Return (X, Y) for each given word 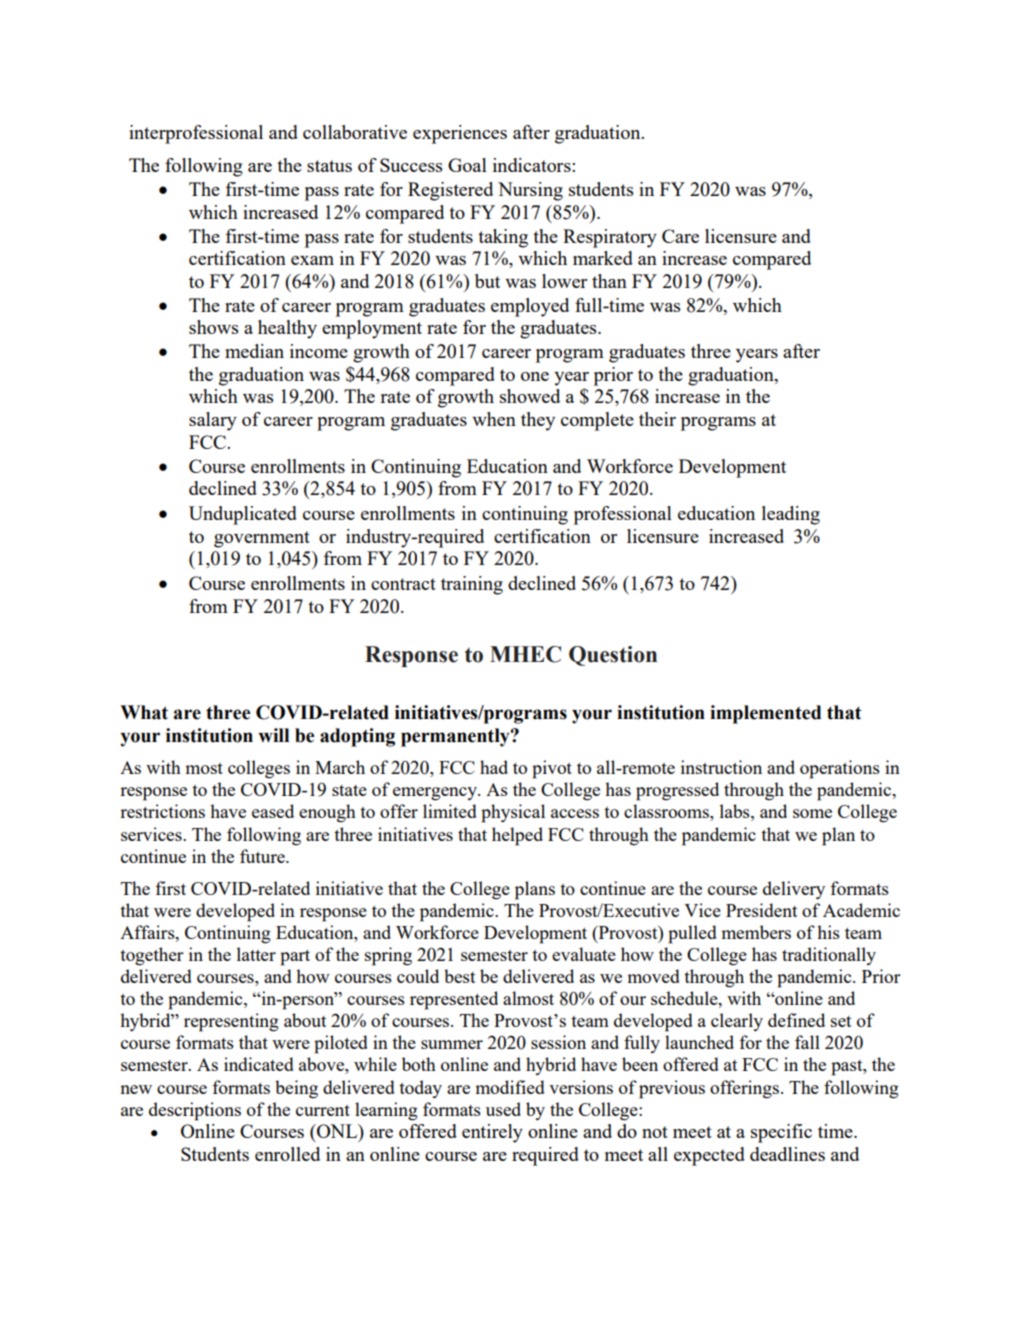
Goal (467, 165)
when (494, 419)
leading (791, 515)
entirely (492, 1133)
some (812, 813)
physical (513, 813)
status (329, 166)
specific (781, 1133)
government (262, 539)
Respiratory (610, 238)
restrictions (162, 811)
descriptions (195, 1111)
